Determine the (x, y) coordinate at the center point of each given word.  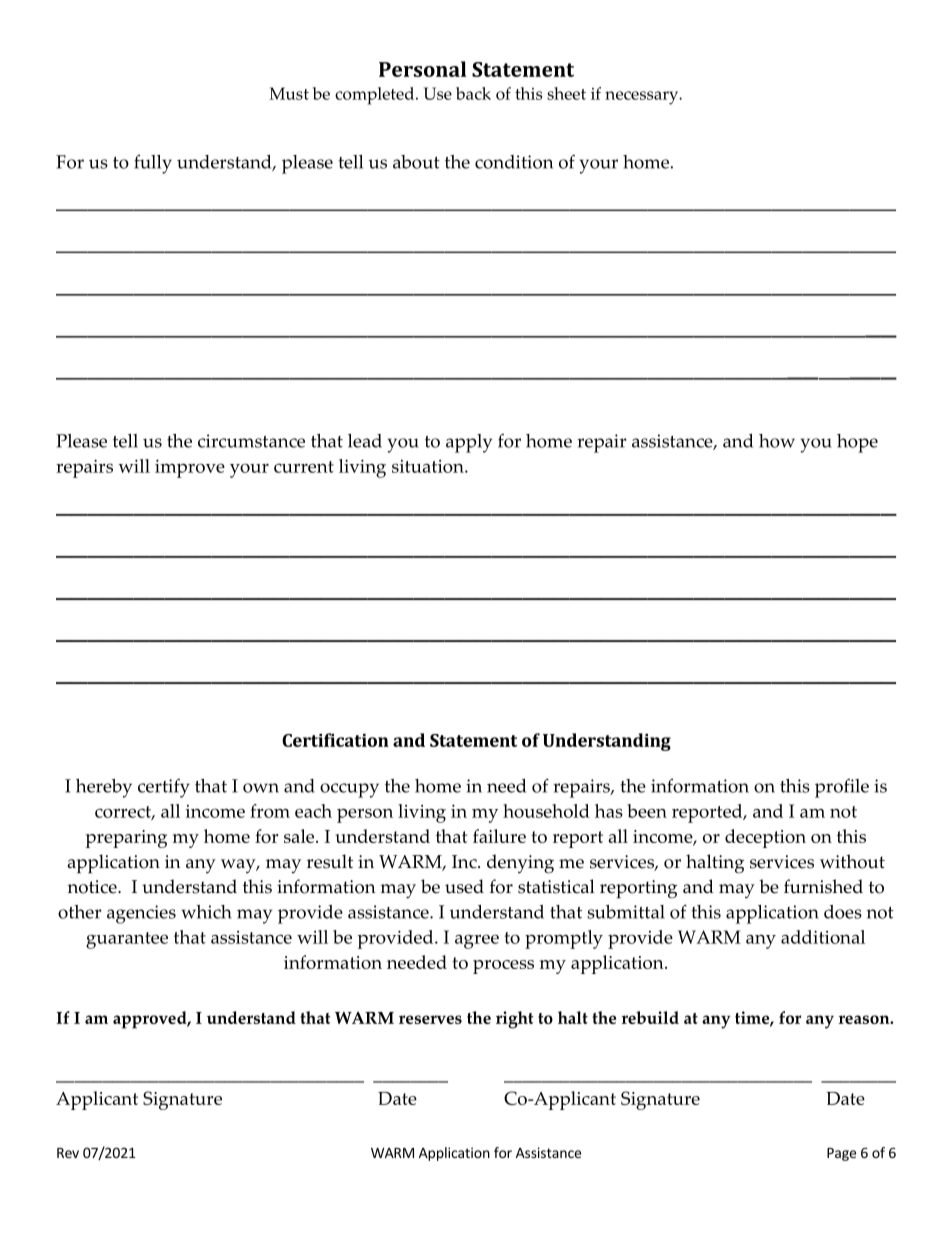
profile (842, 788)
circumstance (251, 441)
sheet (566, 93)
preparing (126, 839)
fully (153, 164)
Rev (68, 1153)
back (473, 93)
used (464, 886)
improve (190, 468)
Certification (335, 740)
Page (841, 1154)
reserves (430, 1019)
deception (765, 838)
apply (469, 443)
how (777, 441)
